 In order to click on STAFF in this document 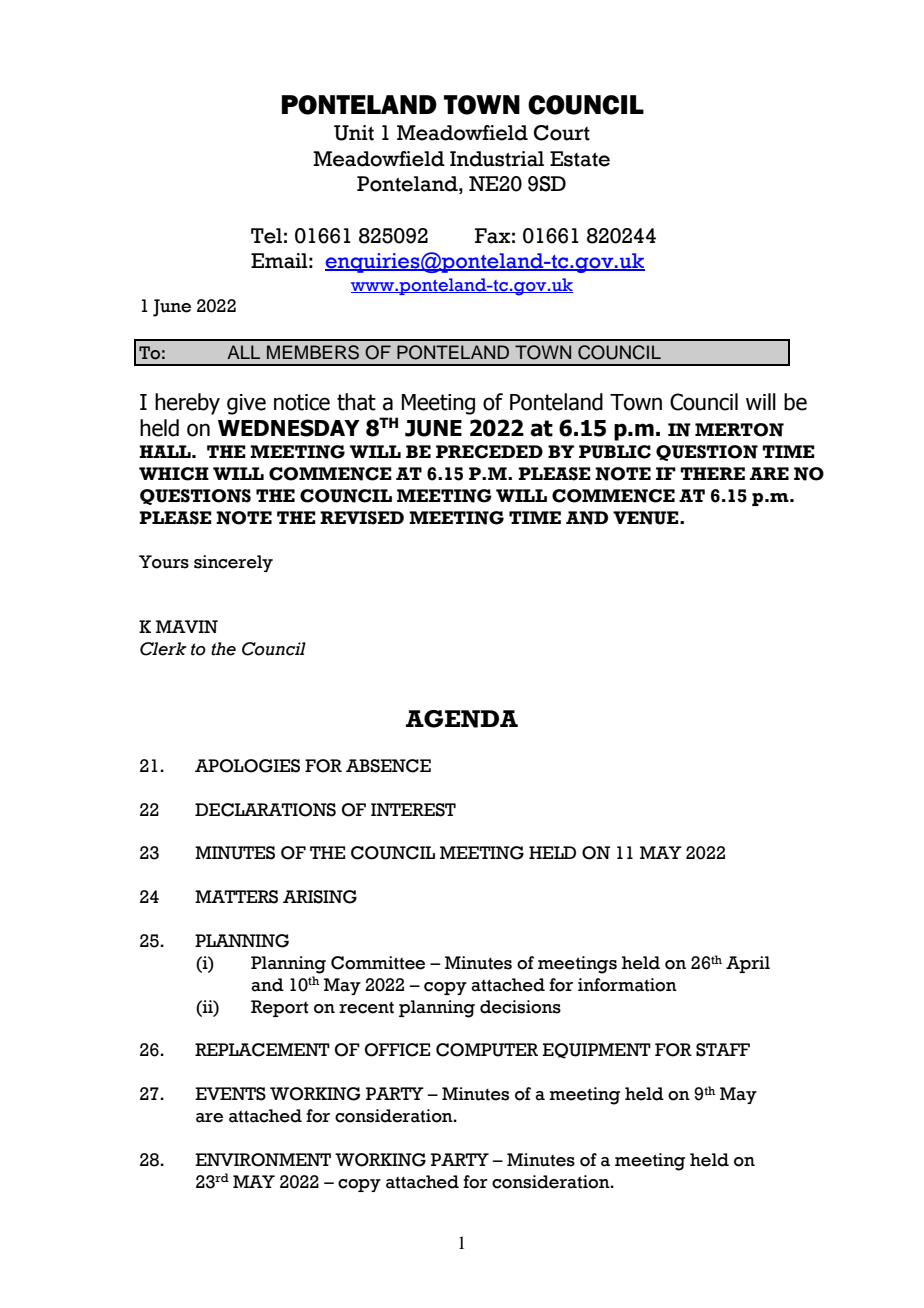, I will do `click(723, 1050)`.
